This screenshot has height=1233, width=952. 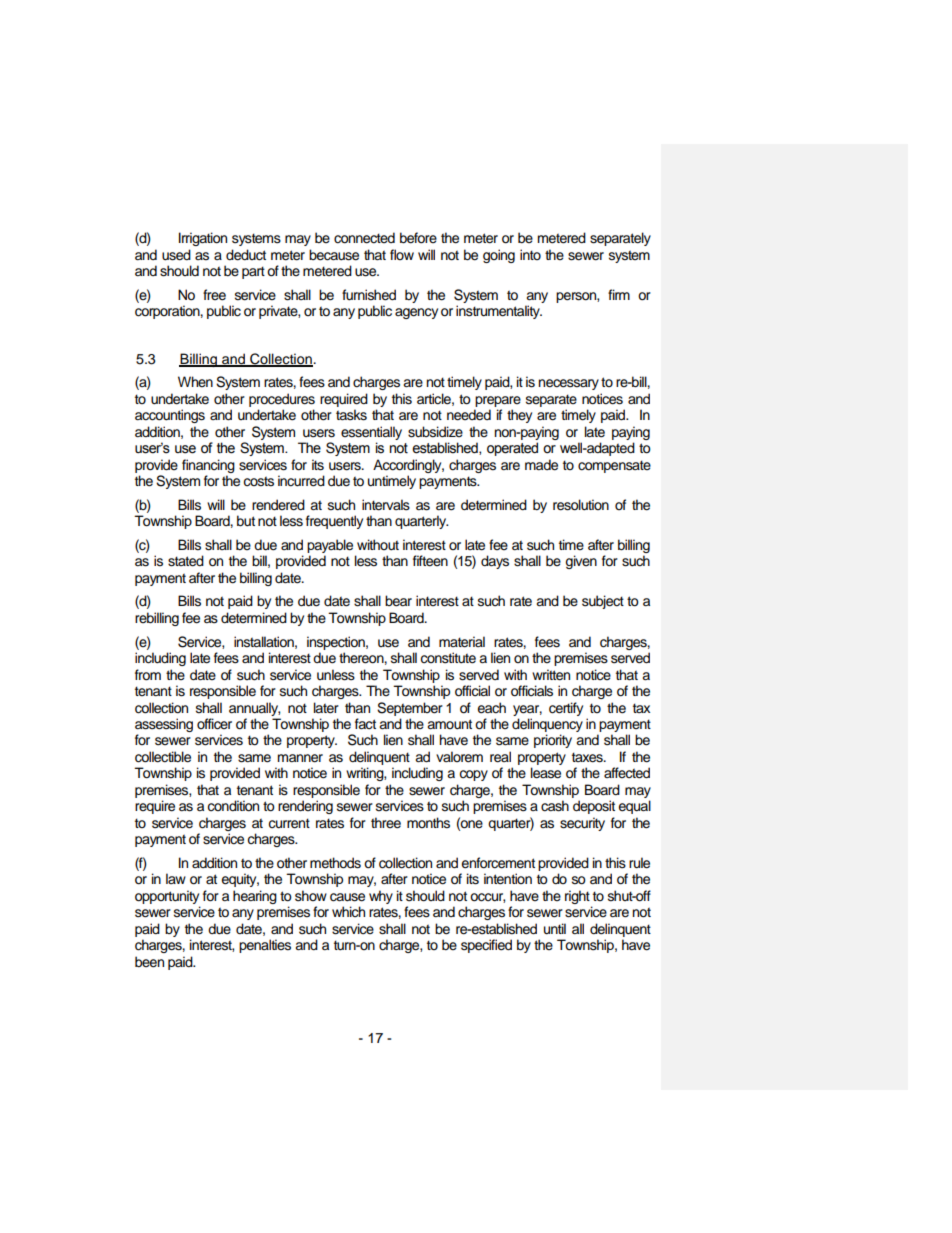 I want to click on Irrigation, so click(x=203, y=239).
